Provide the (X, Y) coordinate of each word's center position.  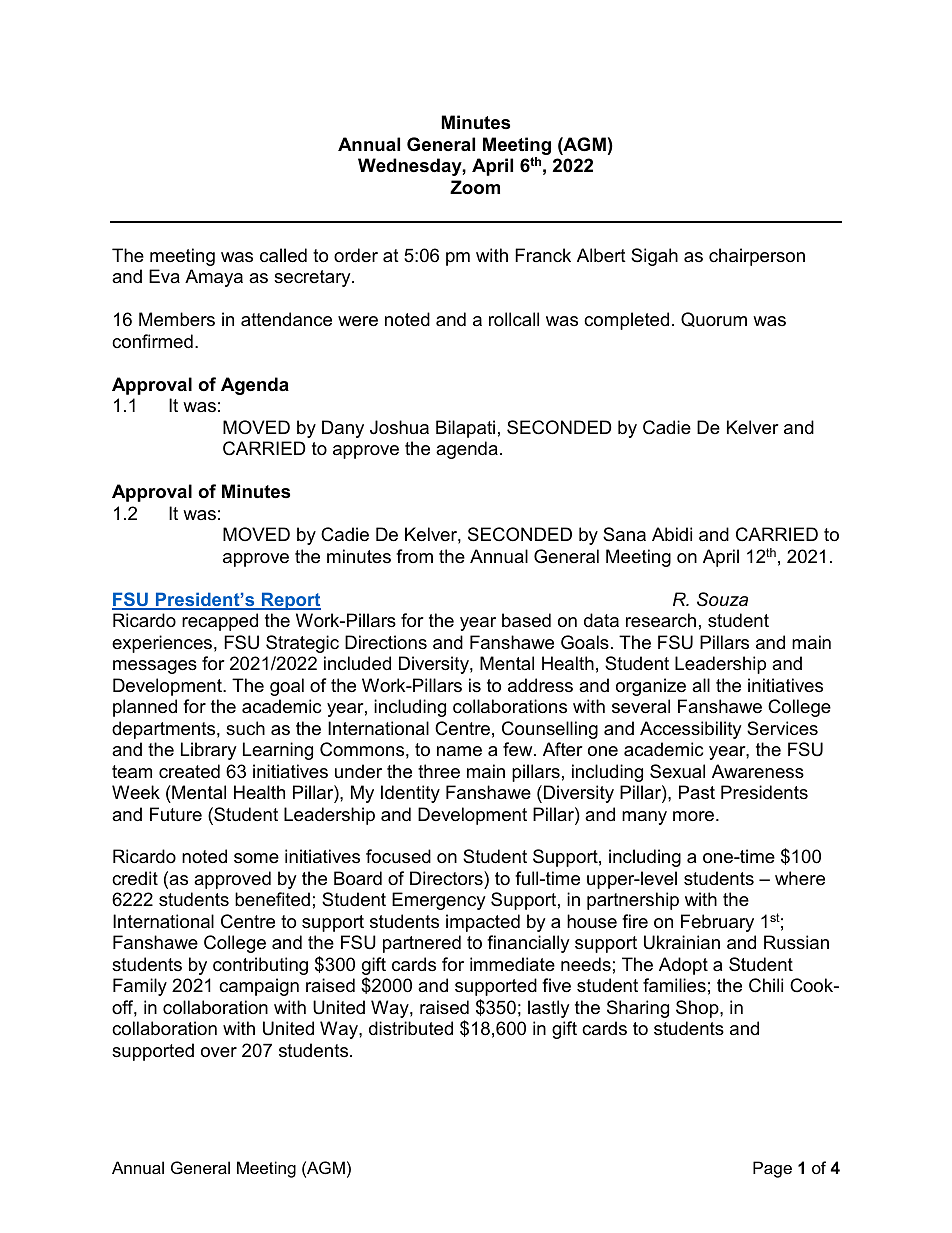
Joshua (399, 427)
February (717, 923)
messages (155, 667)
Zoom (475, 187)
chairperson (757, 257)
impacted (483, 923)
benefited (272, 899)
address (540, 685)
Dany (343, 429)
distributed (411, 1028)
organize (651, 687)
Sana (624, 534)
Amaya (214, 278)
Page (772, 1169)
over (219, 1052)
